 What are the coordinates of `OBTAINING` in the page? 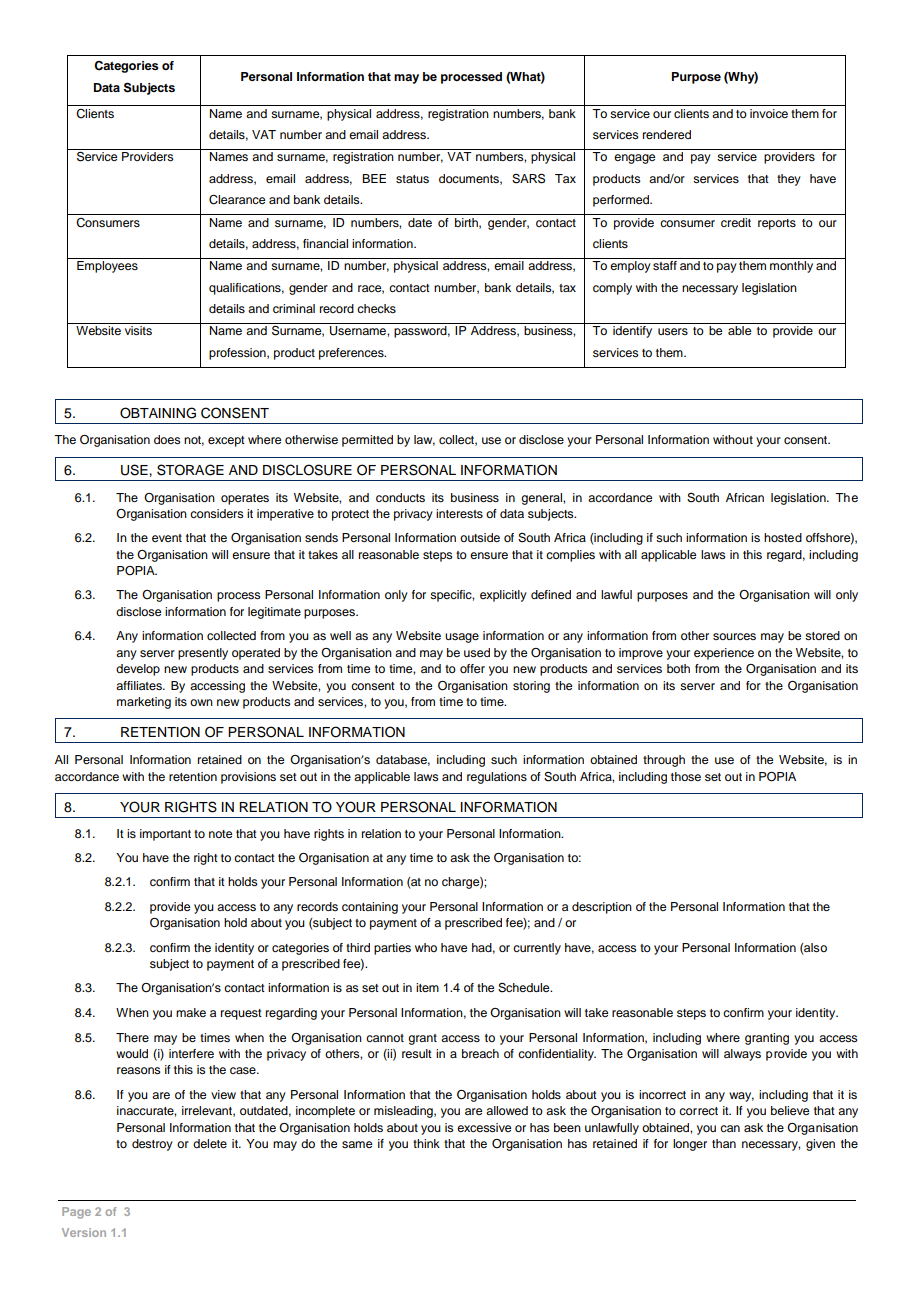 It's located at (158, 413).
